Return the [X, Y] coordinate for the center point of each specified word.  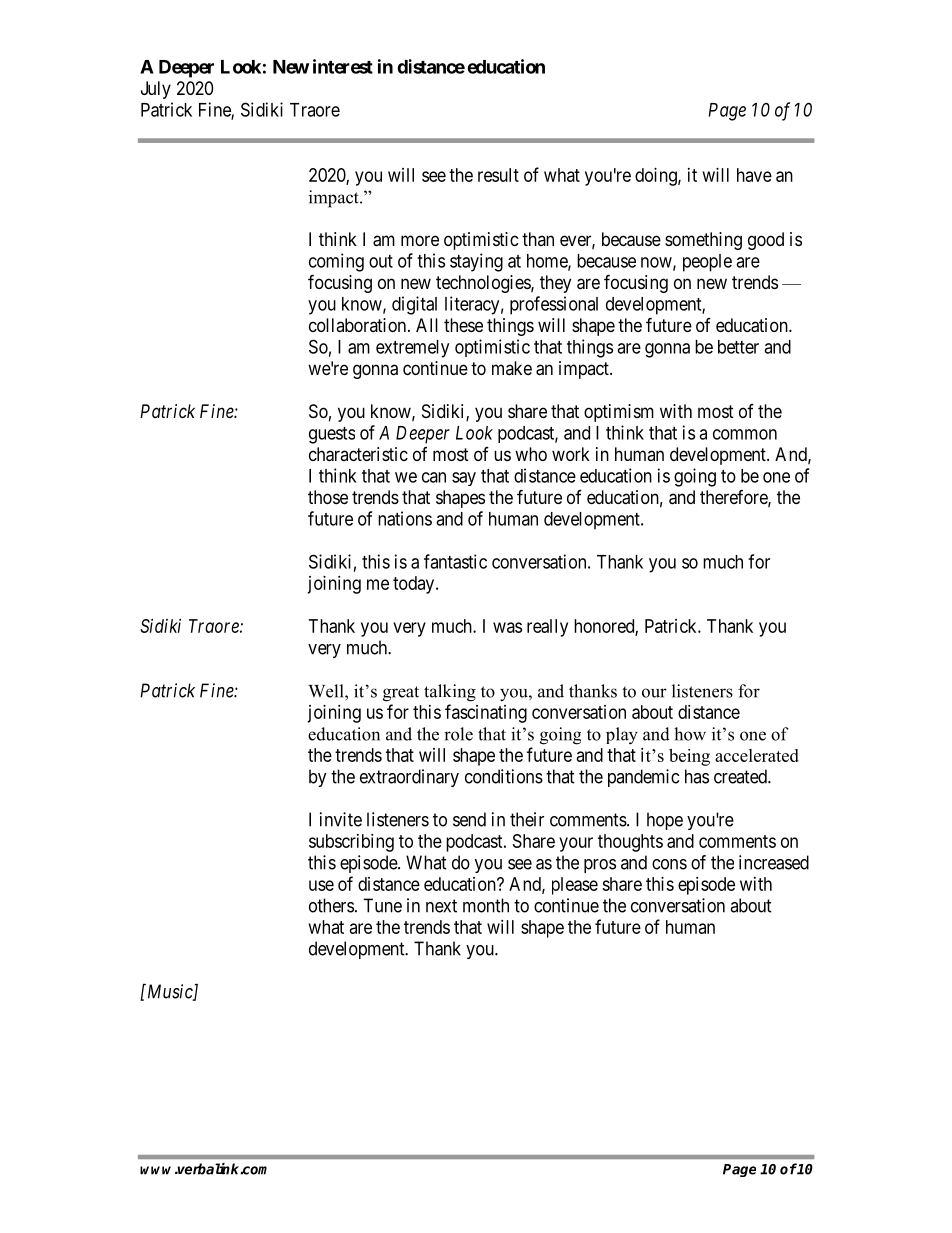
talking [450, 693]
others [331, 905]
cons [669, 864]
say [464, 479]
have [754, 175]
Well [327, 691]
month [486, 905]
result [498, 175]
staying [476, 262]
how [690, 734]
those [328, 497]
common [745, 434]
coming [336, 262]
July [156, 90]
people [707, 263]
